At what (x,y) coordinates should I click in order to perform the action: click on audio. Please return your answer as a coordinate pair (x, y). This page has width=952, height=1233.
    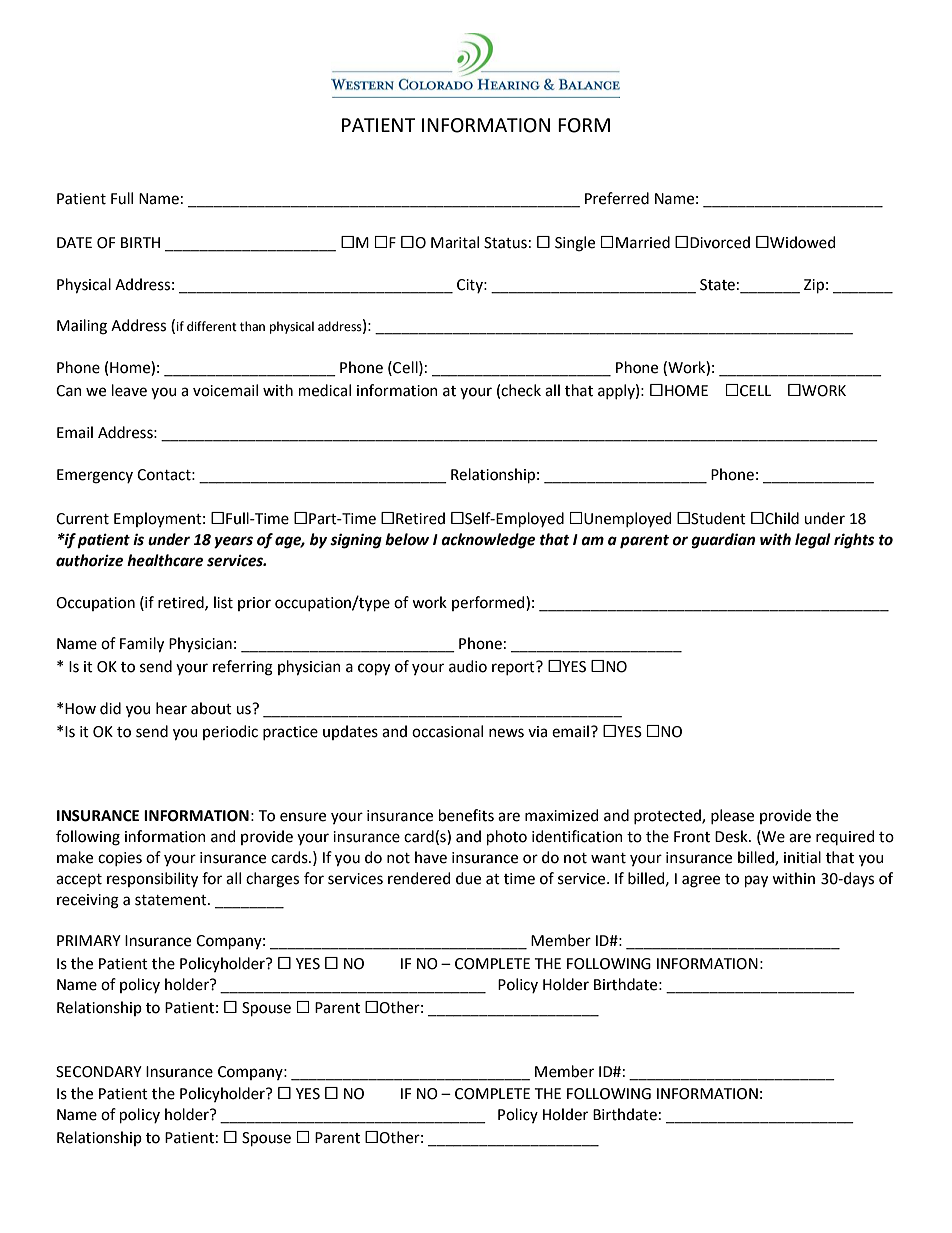
    Looking at the image, I should click on (468, 666).
